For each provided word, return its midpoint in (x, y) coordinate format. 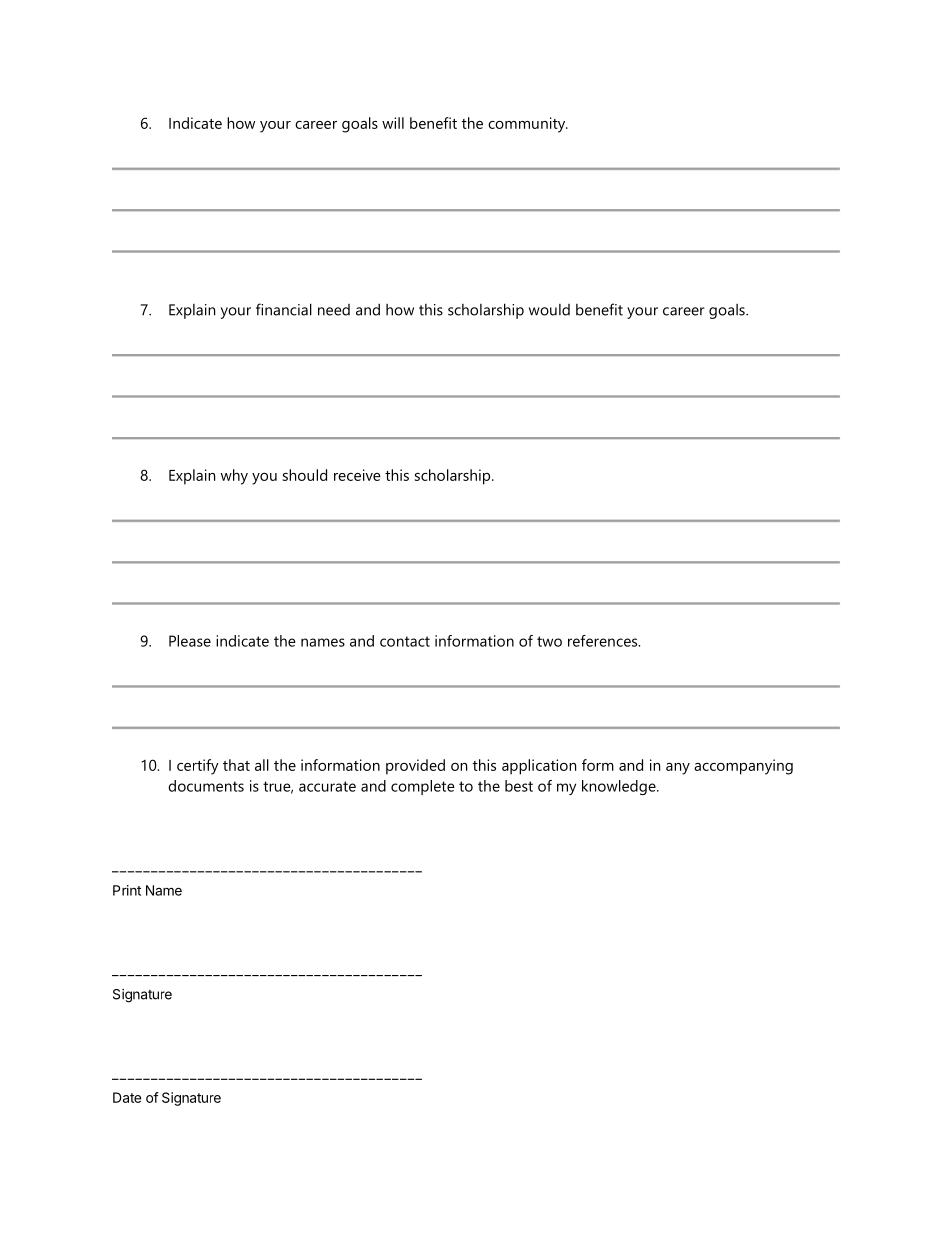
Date (127, 1097)
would (549, 310)
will (393, 123)
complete (423, 787)
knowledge (620, 787)
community (528, 125)
